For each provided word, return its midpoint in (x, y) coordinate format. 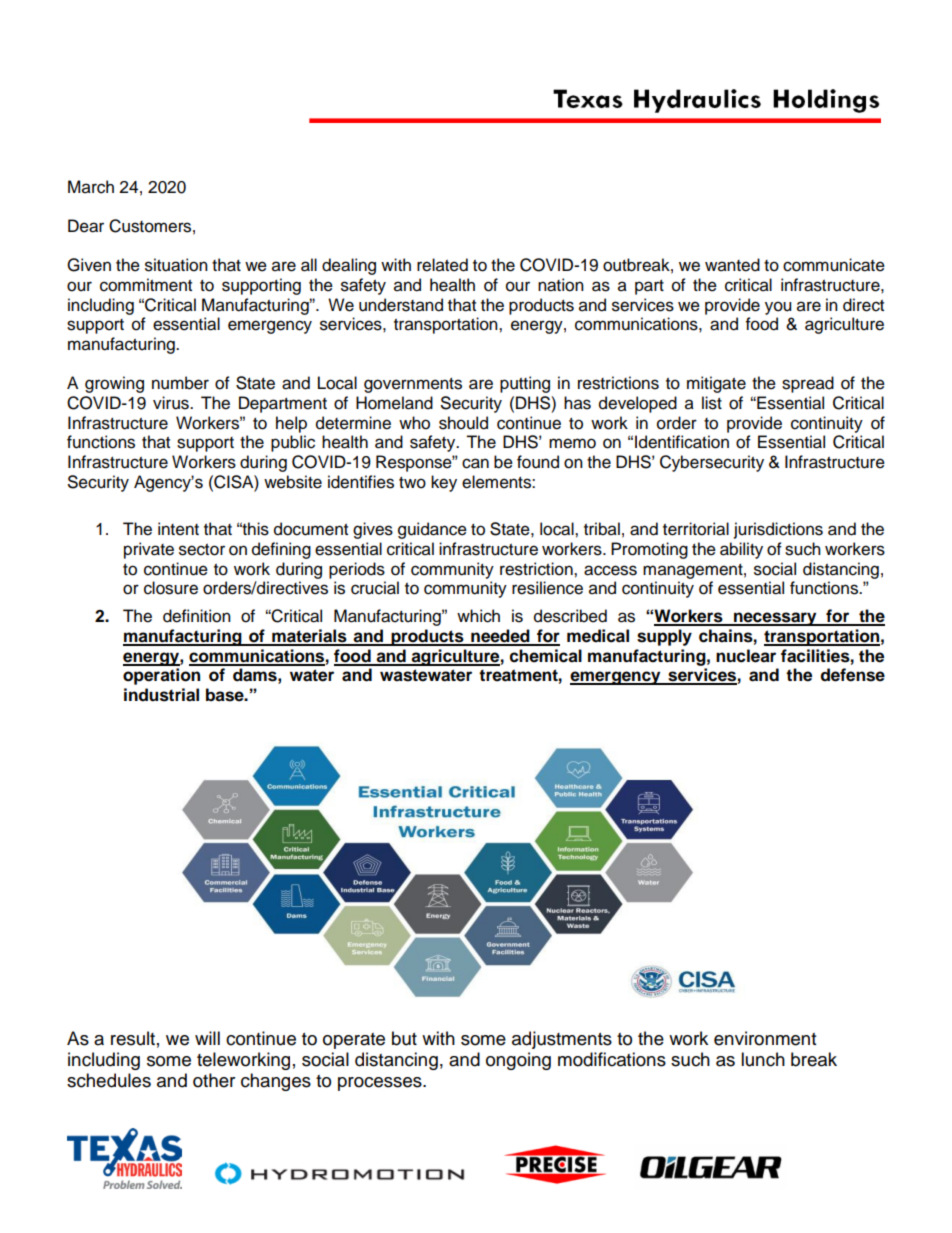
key (444, 483)
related (442, 265)
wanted (732, 265)
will (207, 1038)
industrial (161, 695)
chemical (546, 656)
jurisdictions (778, 530)
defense (853, 675)
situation (176, 265)
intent (178, 529)
